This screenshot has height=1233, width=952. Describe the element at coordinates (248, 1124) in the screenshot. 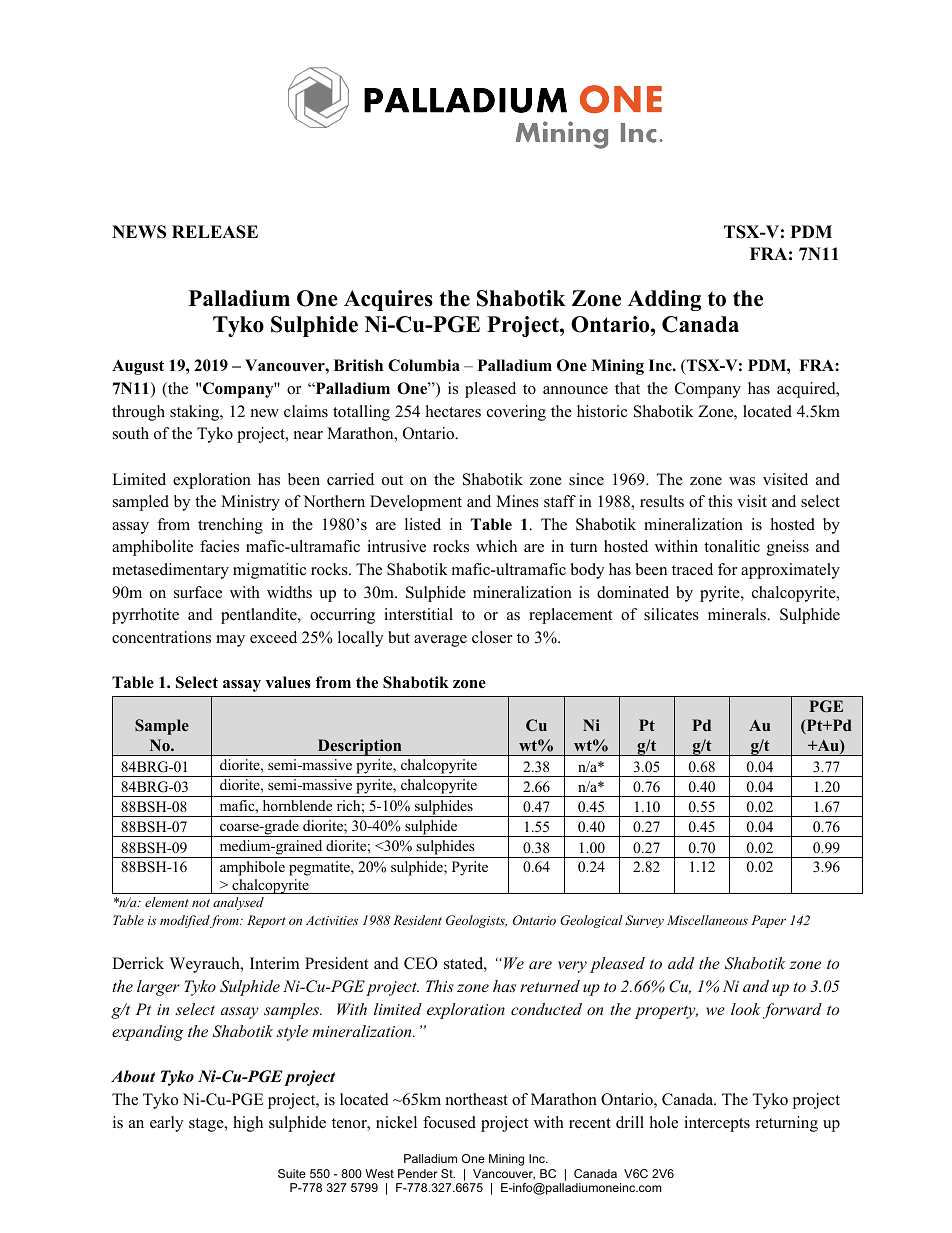

I see `high` at that location.
